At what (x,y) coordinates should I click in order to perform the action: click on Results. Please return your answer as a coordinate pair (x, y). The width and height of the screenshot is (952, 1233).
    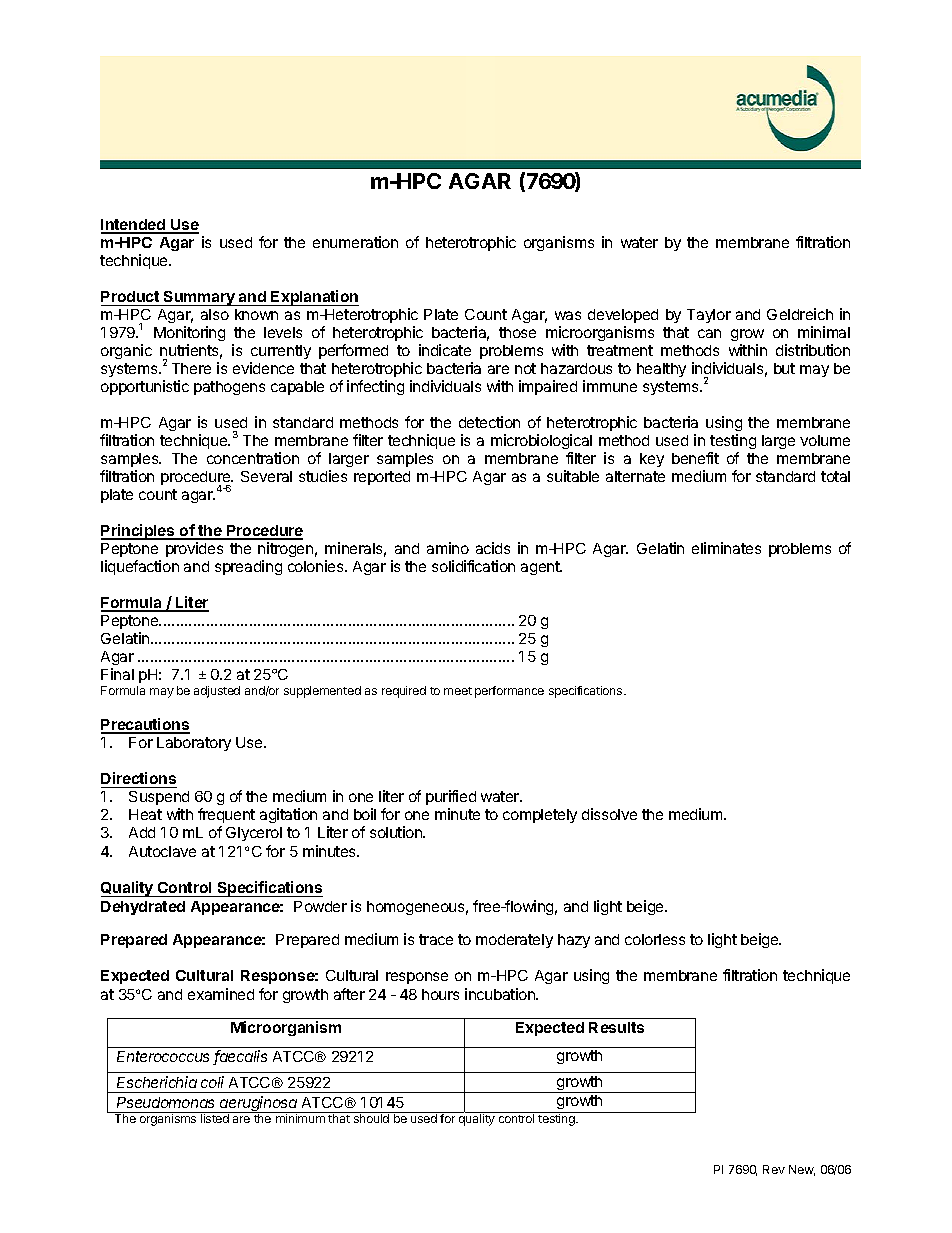
    Looking at the image, I should click on (616, 1027).
